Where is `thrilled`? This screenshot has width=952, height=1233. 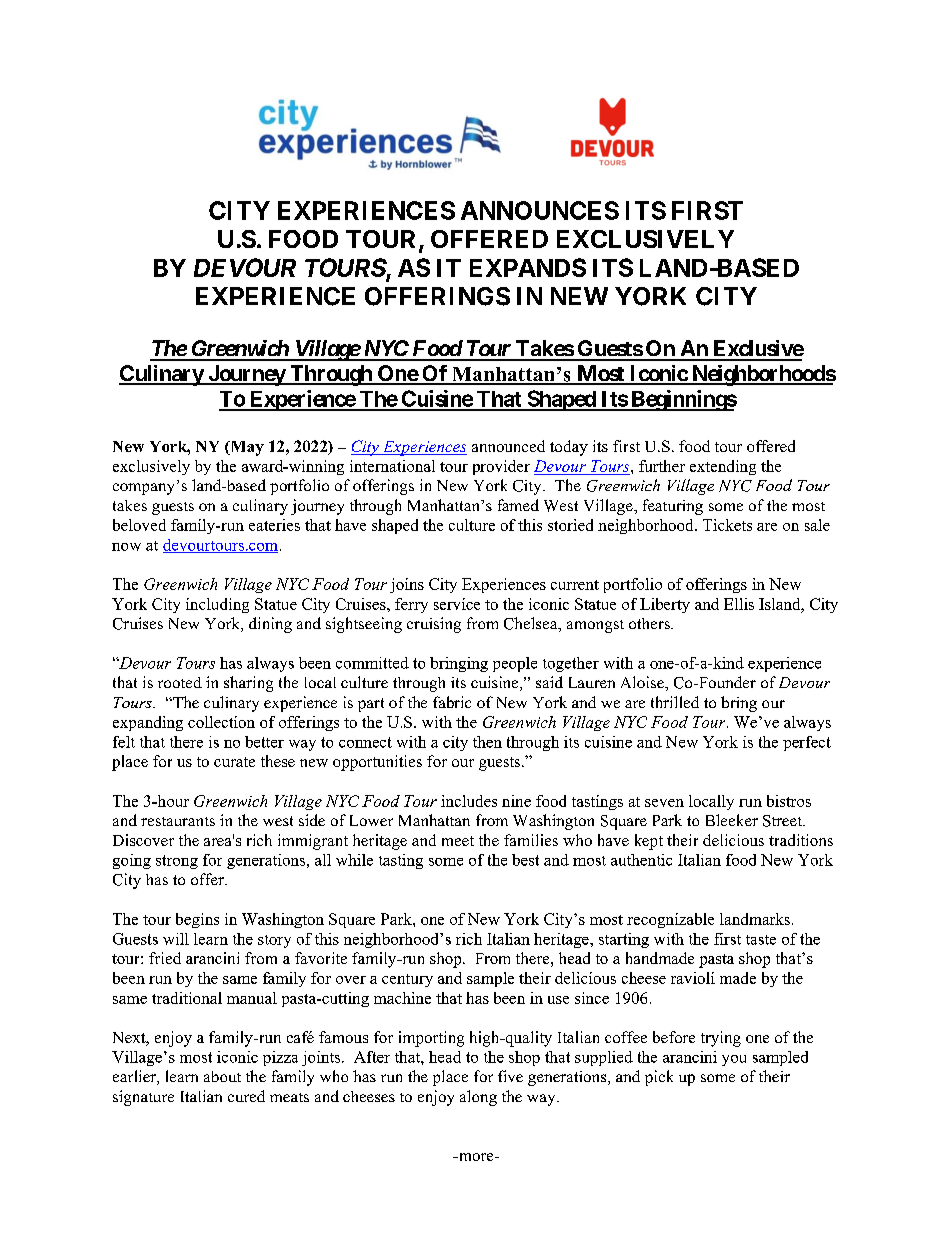
thrilled is located at coordinates (675, 702).
